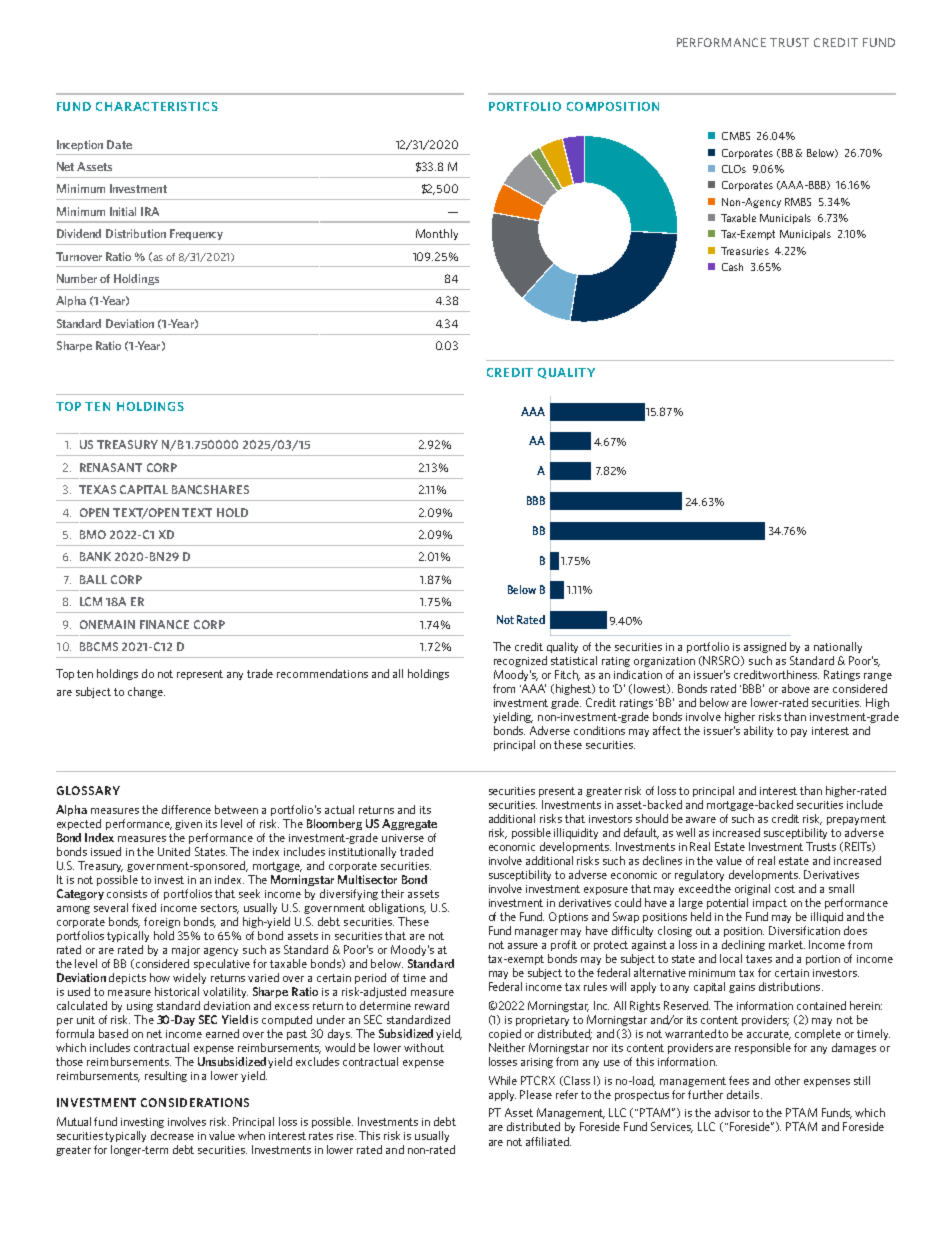  What do you see at coordinates (437, 234) in the image?
I see `Monthly` at bounding box center [437, 234].
